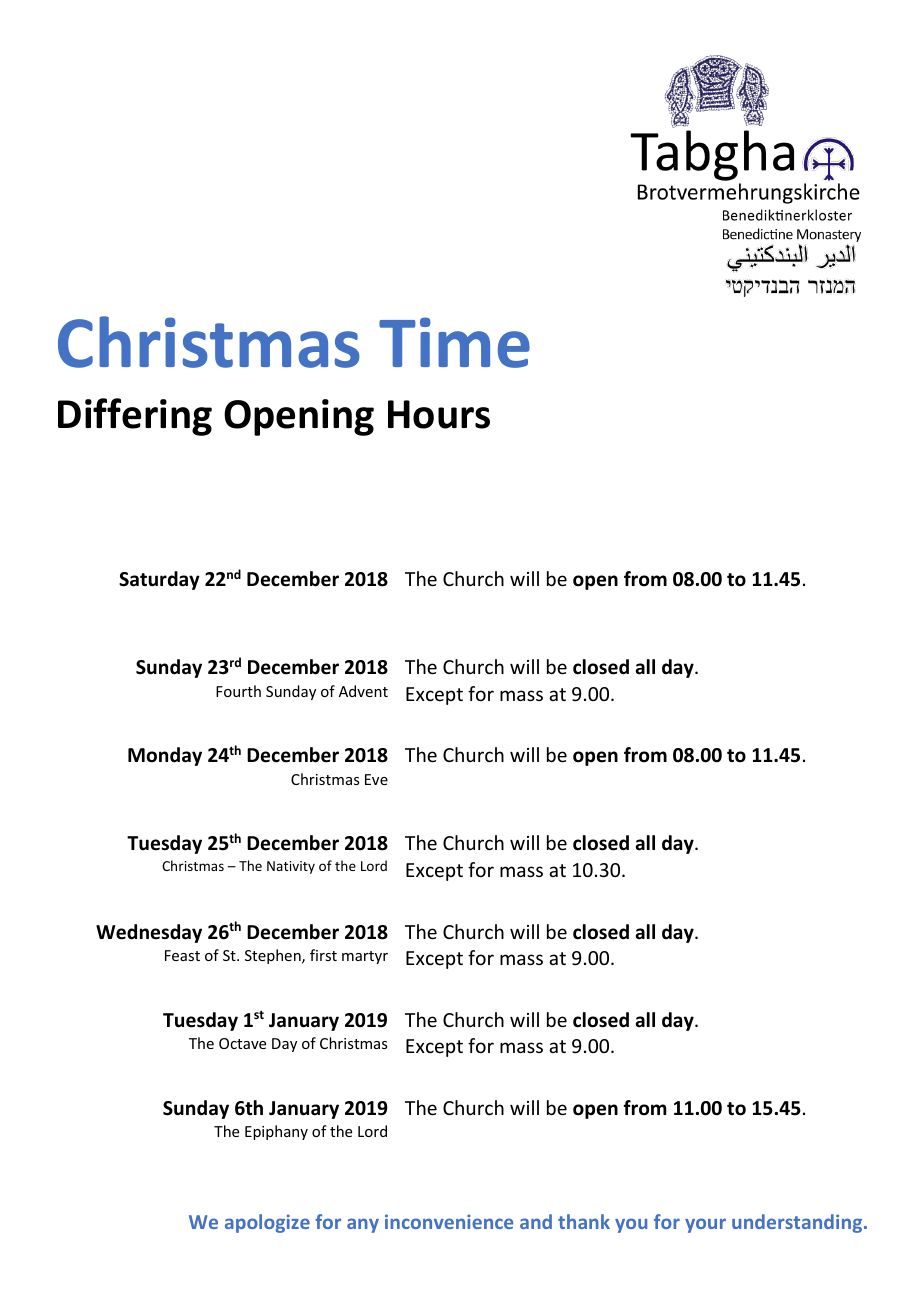 This document has height=1308, width=924. Describe the element at coordinates (705, 1225) in the document. I see `your` at that location.
